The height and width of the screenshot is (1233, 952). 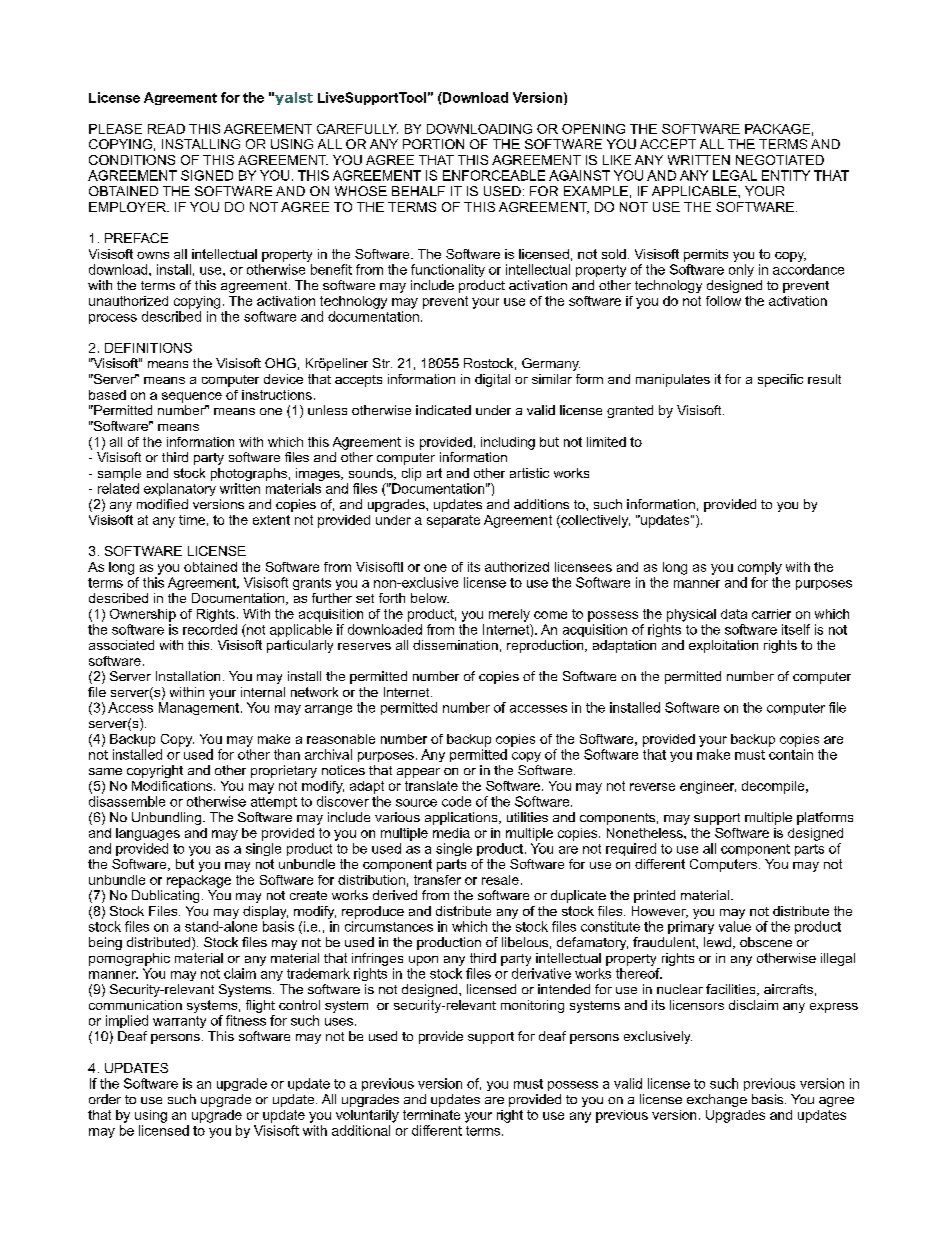 I want to click on data, so click(x=734, y=614).
